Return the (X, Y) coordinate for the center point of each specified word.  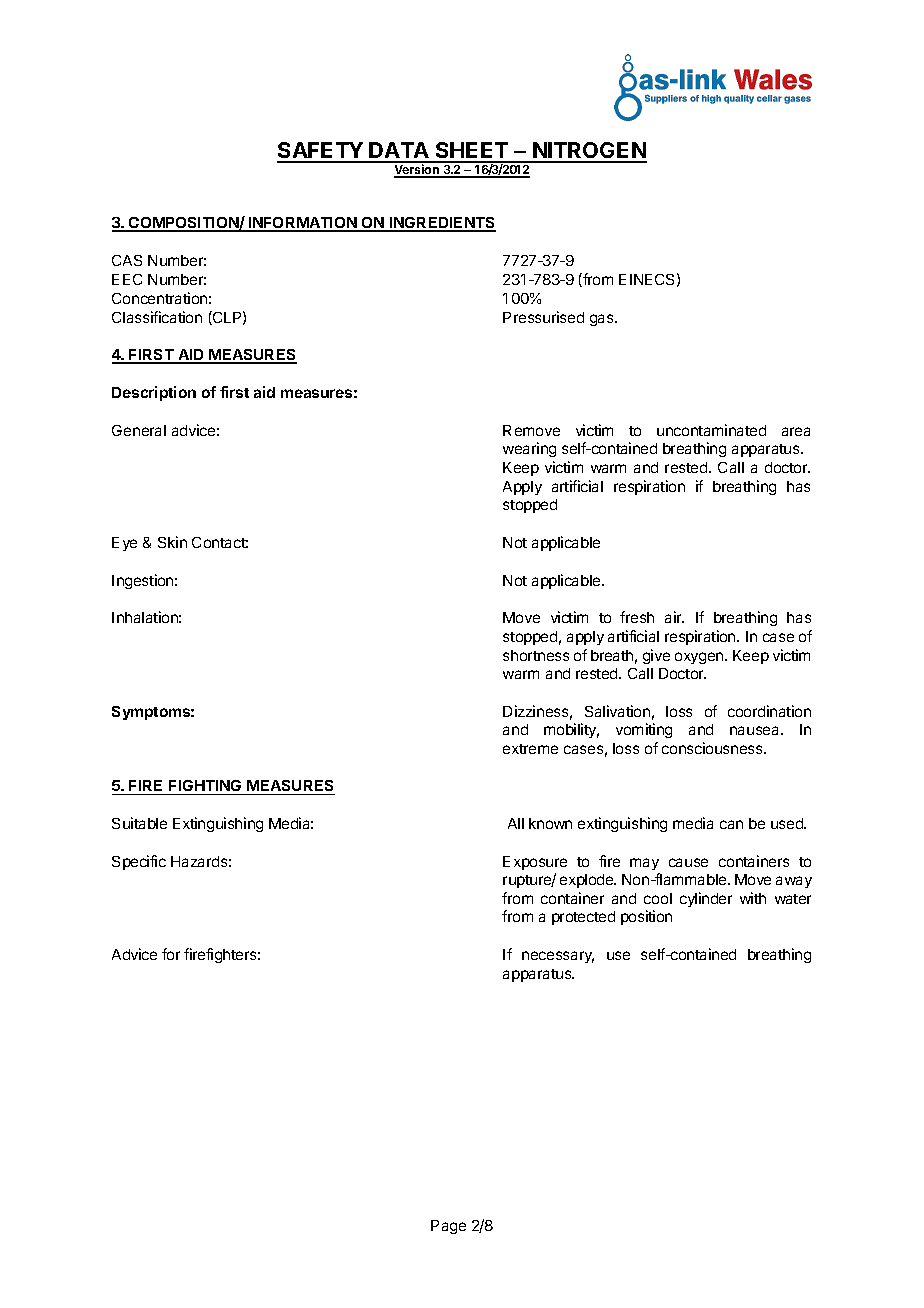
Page (448, 1227)
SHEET (472, 152)
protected (583, 918)
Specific (139, 862)
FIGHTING (205, 787)
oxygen (700, 658)
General (139, 430)
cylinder (706, 899)
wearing (529, 449)
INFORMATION (303, 224)
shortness (536, 655)
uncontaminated (711, 430)
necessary (558, 957)
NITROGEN (589, 152)
